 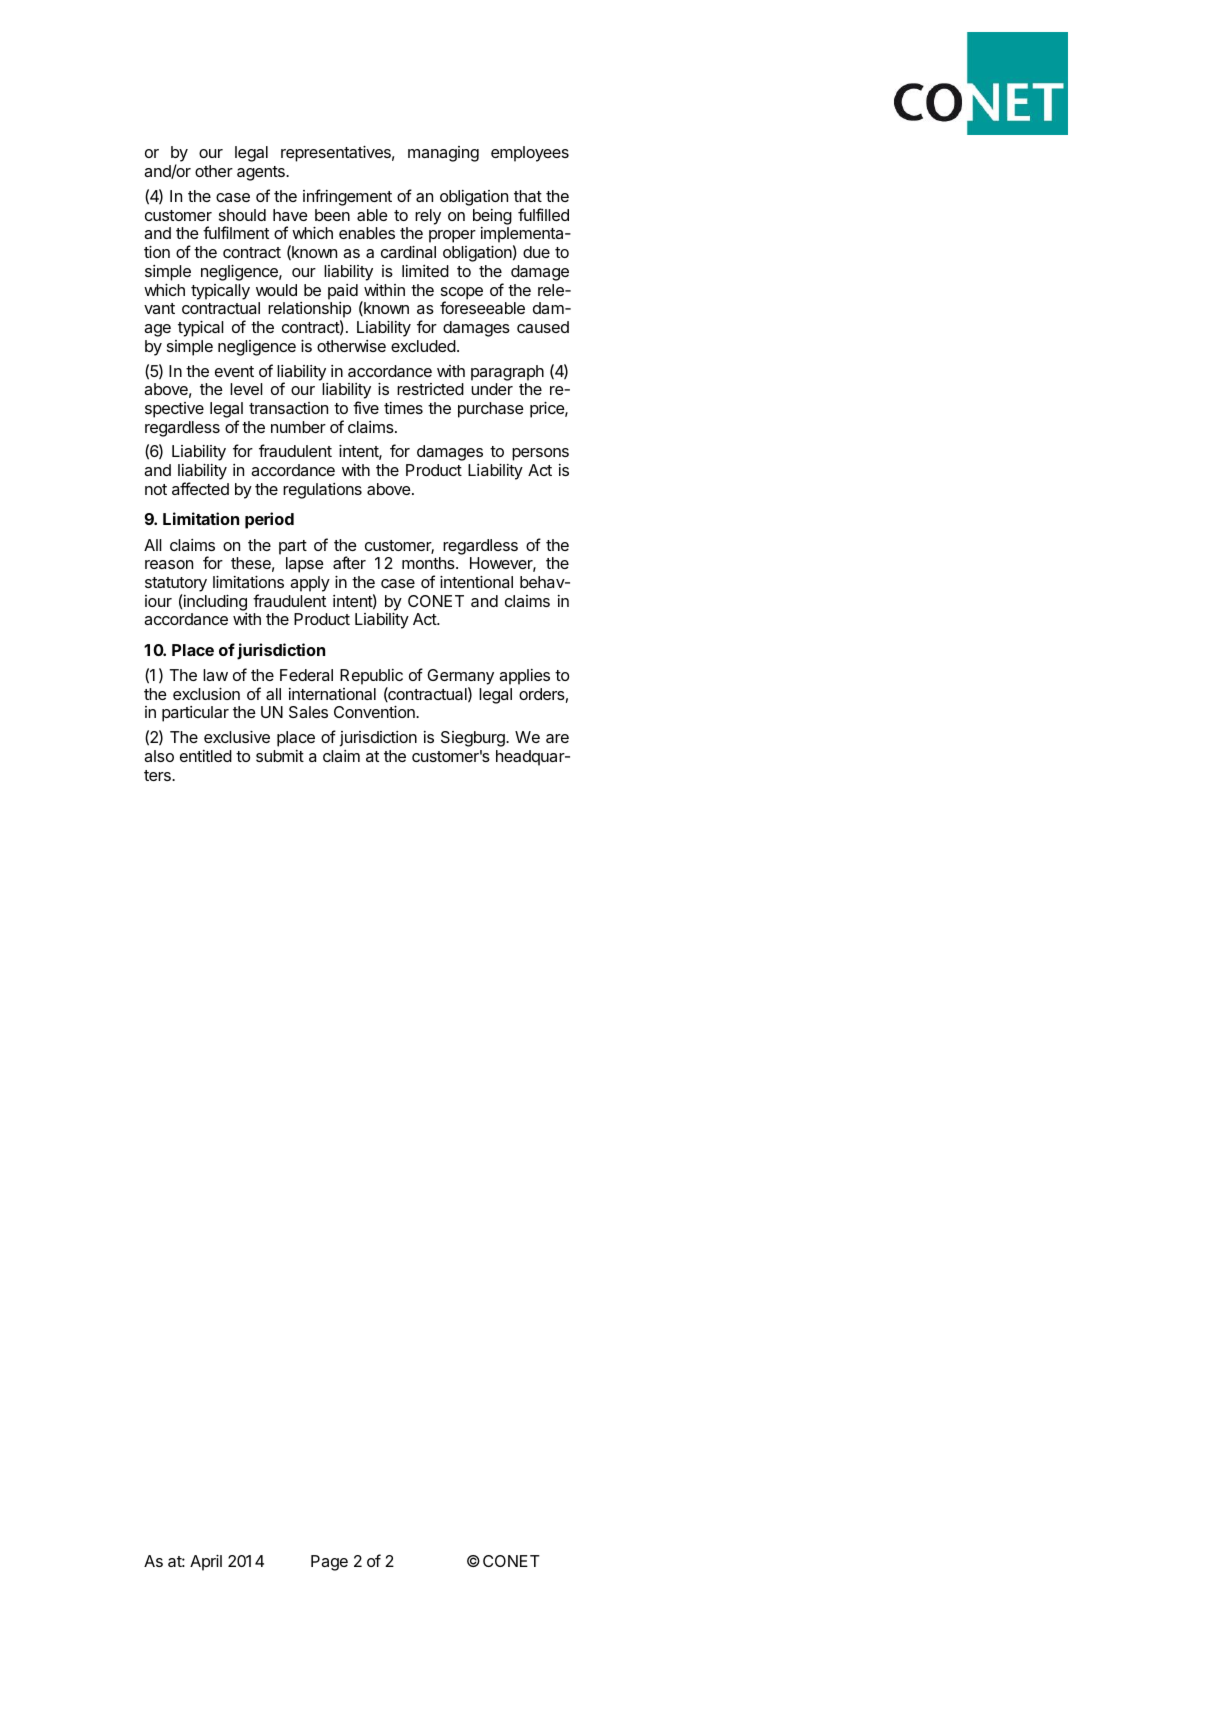 What do you see at coordinates (206, 756) in the document?
I see `entitled` at bounding box center [206, 756].
